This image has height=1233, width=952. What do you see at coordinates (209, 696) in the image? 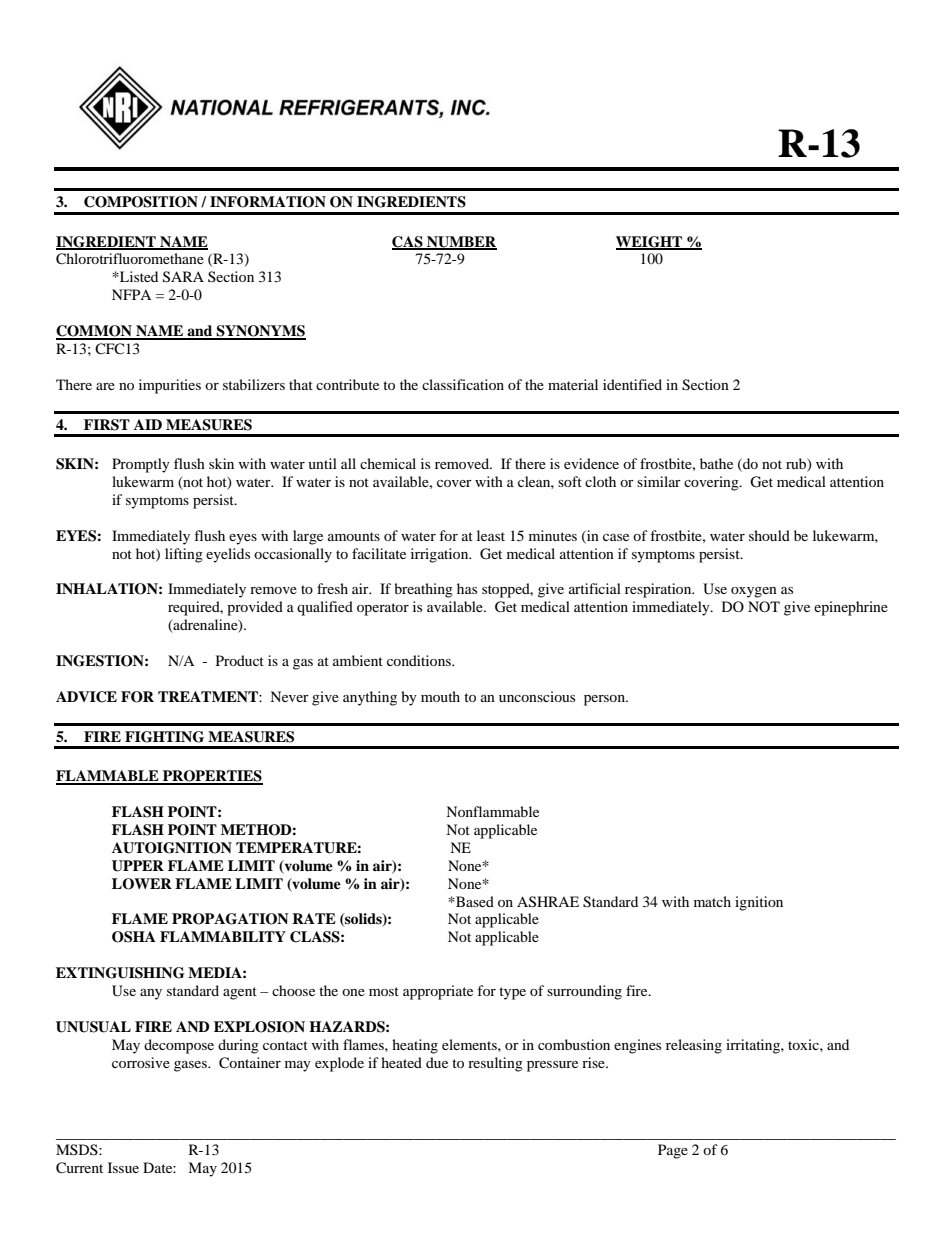
I see `TREATMENT` at bounding box center [209, 696].
